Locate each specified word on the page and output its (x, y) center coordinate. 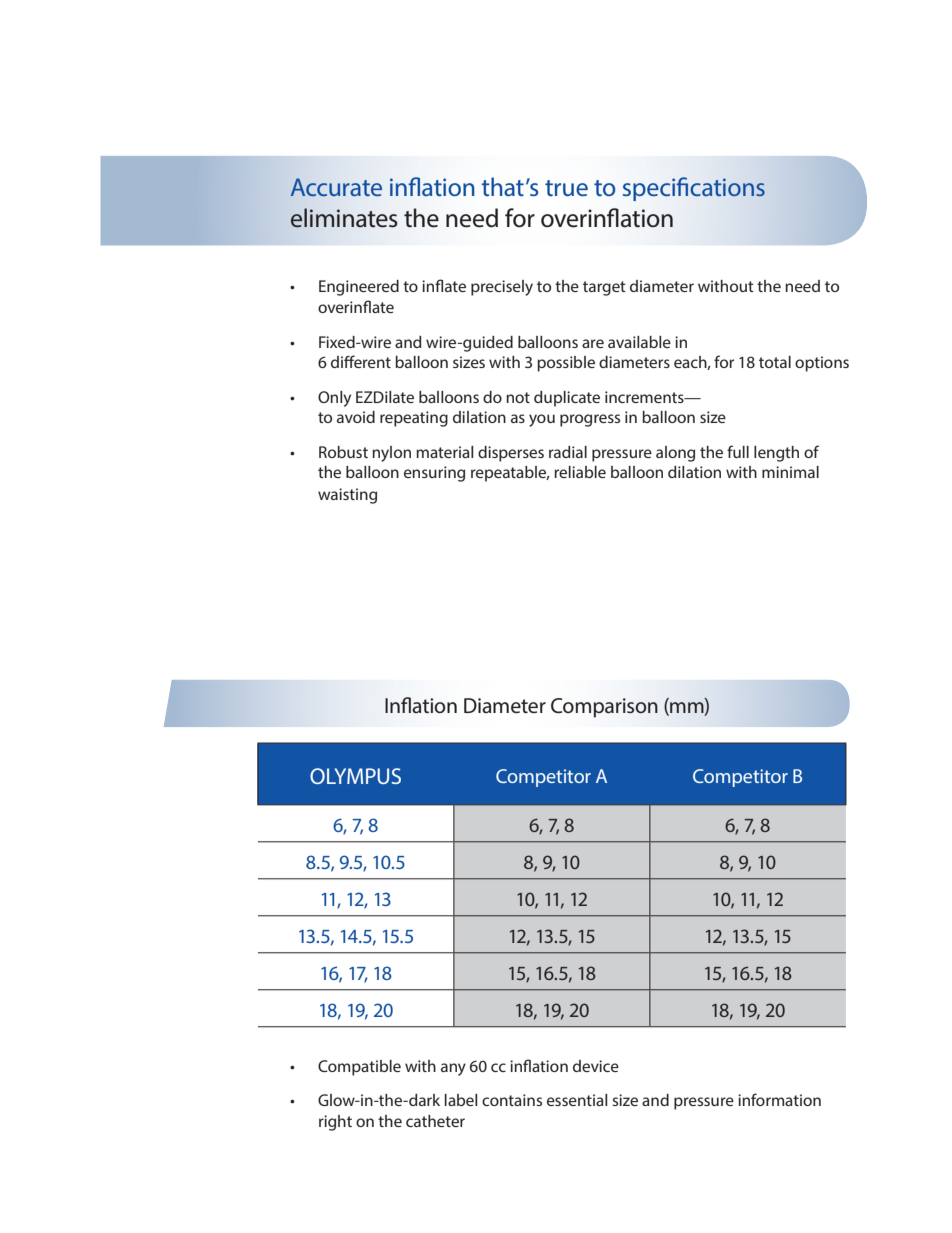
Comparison (604, 708)
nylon (391, 454)
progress (590, 420)
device (596, 1066)
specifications (694, 189)
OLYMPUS (355, 776)
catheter (435, 1121)
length (776, 454)
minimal (790, 472)
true (566, 188)
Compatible (359, 1068)
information (779, 1099)
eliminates (344, 218)
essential (577, 1100)
